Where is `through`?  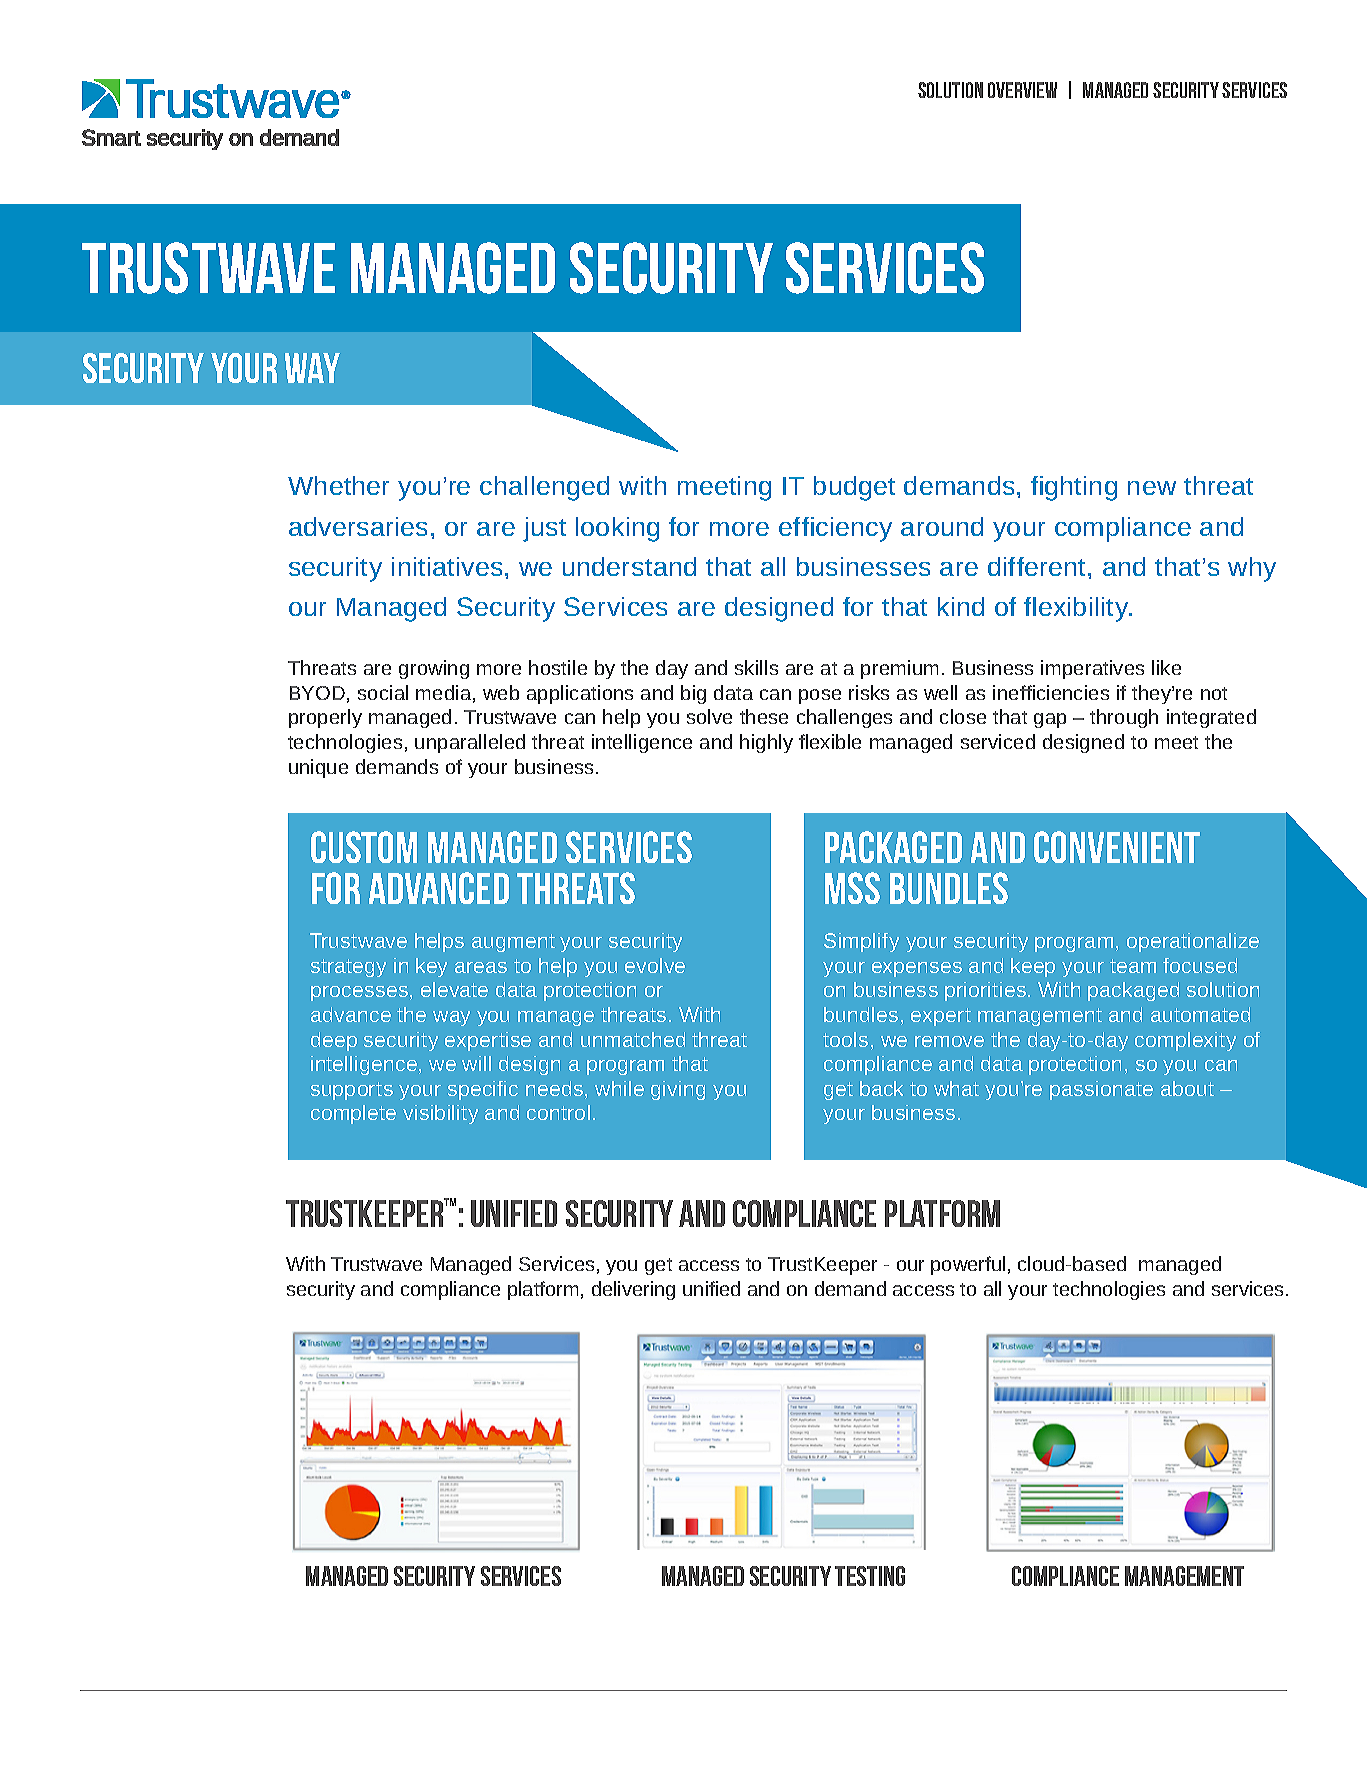 through is located at coordinates (1124, 718).
